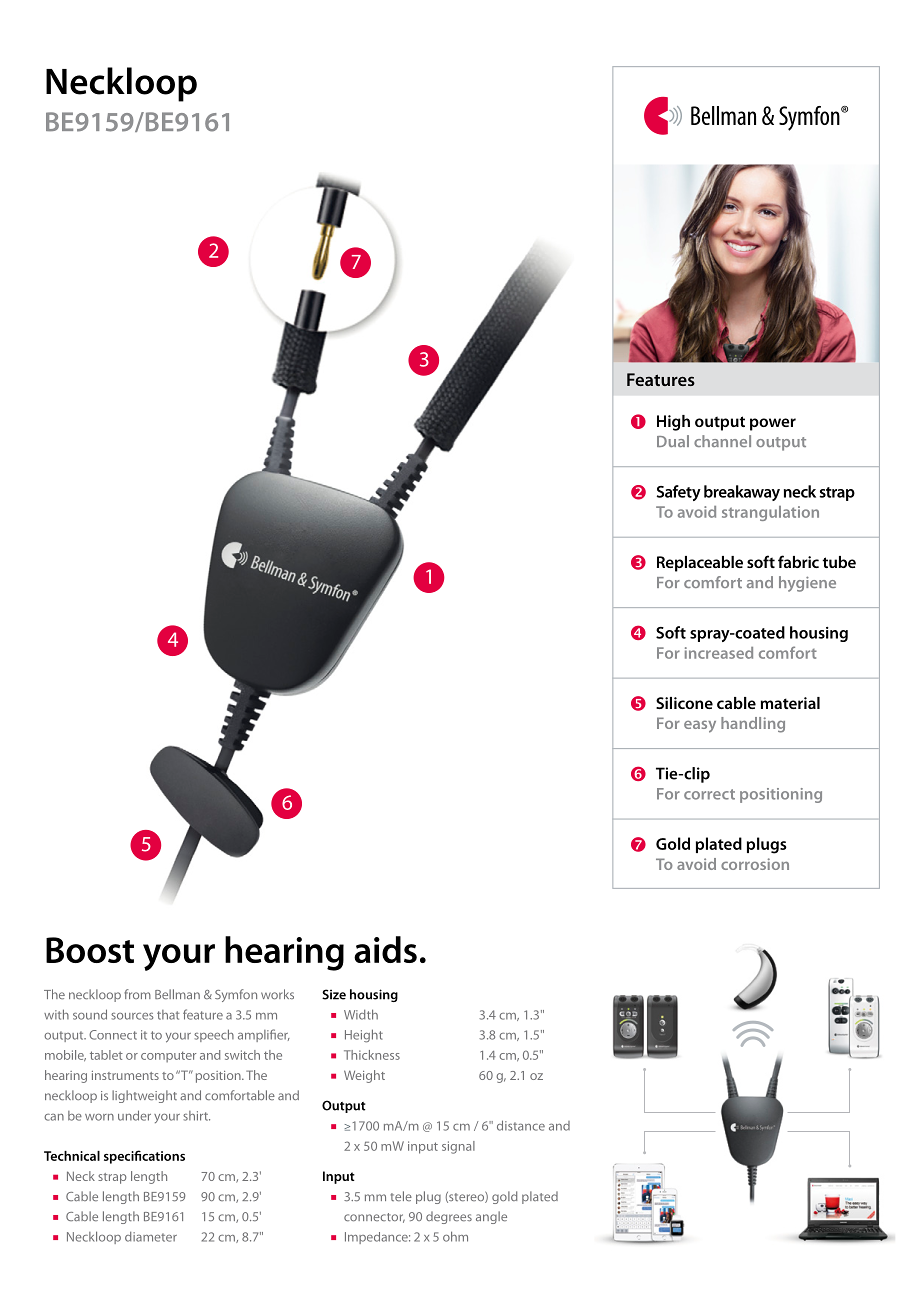 Image resolution: width=924 pixels, height=1308 pixels. Describe the element at coordinates (449, 1217) in the document. I see `degrees` at that location.
